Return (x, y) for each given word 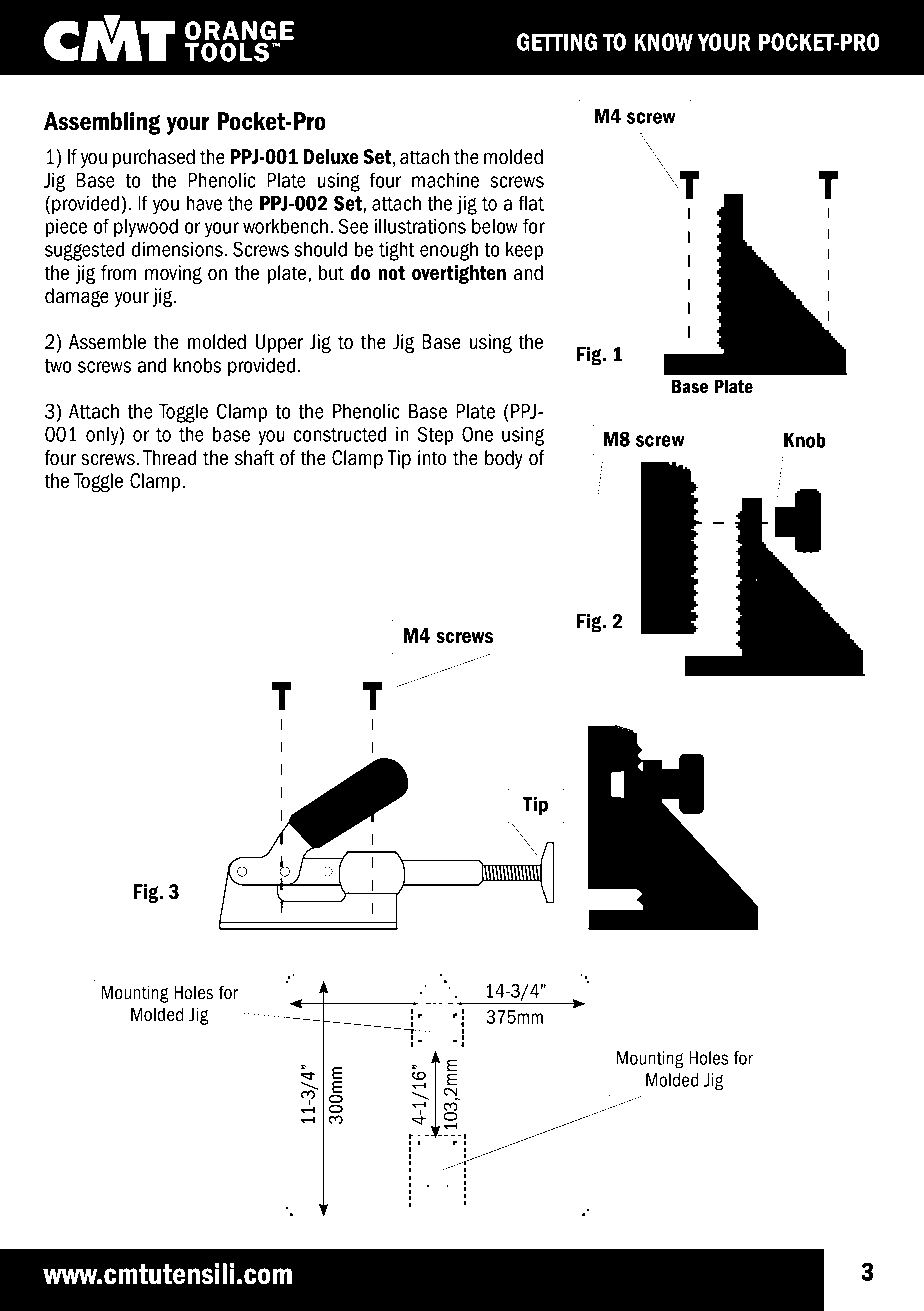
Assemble (107, 342)
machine (445, 180)
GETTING (557, 42)
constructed (340, 434)
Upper (279, 343)
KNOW (663, 42)
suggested (84, 251)
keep (524, 251)
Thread (169, 458)
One (477, 434)
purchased (154, 158)
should (320, 249)
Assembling (102, 123)
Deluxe (331, 156)
